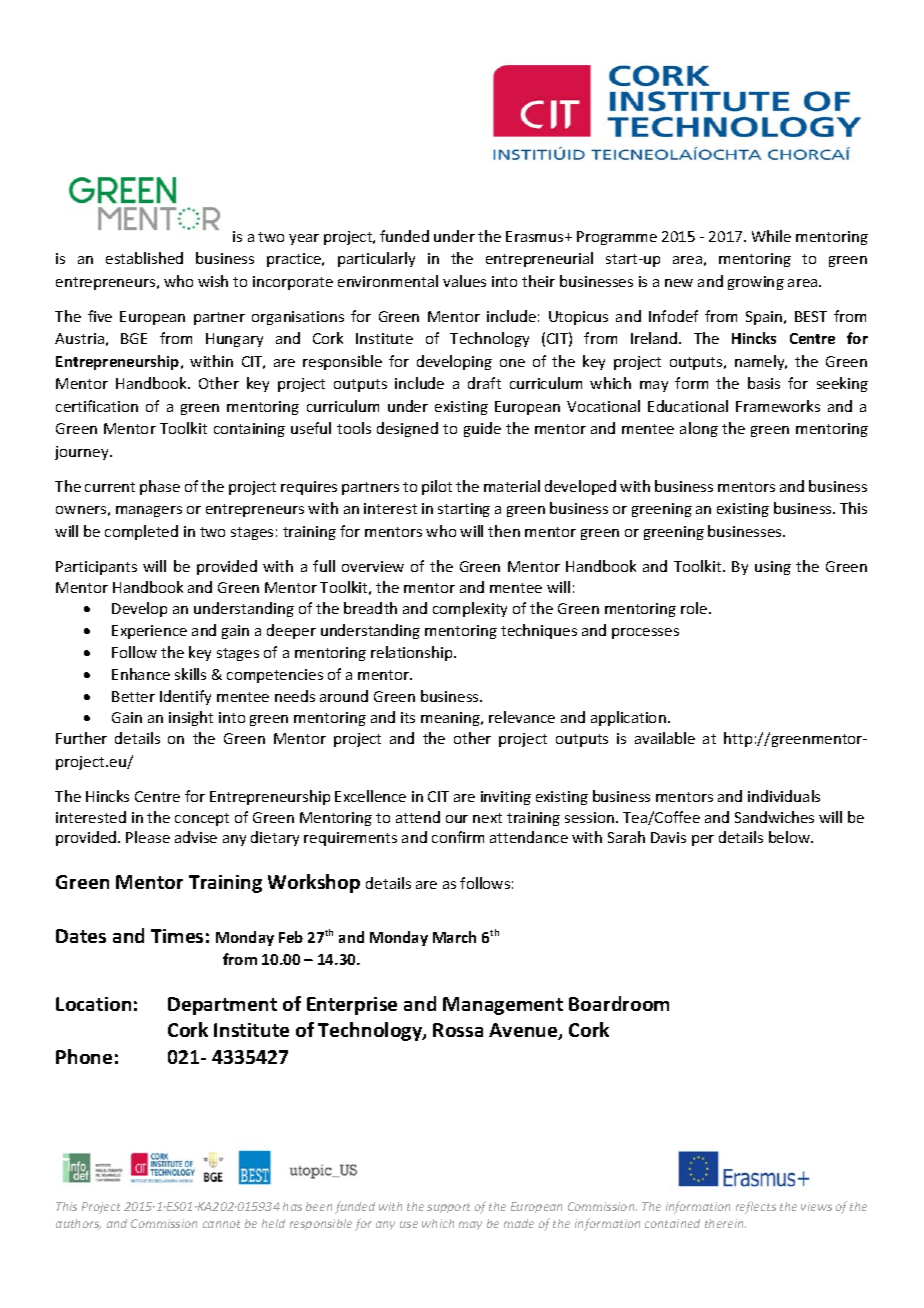 The height and width of the image is (1308, 924). What do you see at coordinates (191, 718) in the image?
I see `insight` at bounding box center [191, 718].
